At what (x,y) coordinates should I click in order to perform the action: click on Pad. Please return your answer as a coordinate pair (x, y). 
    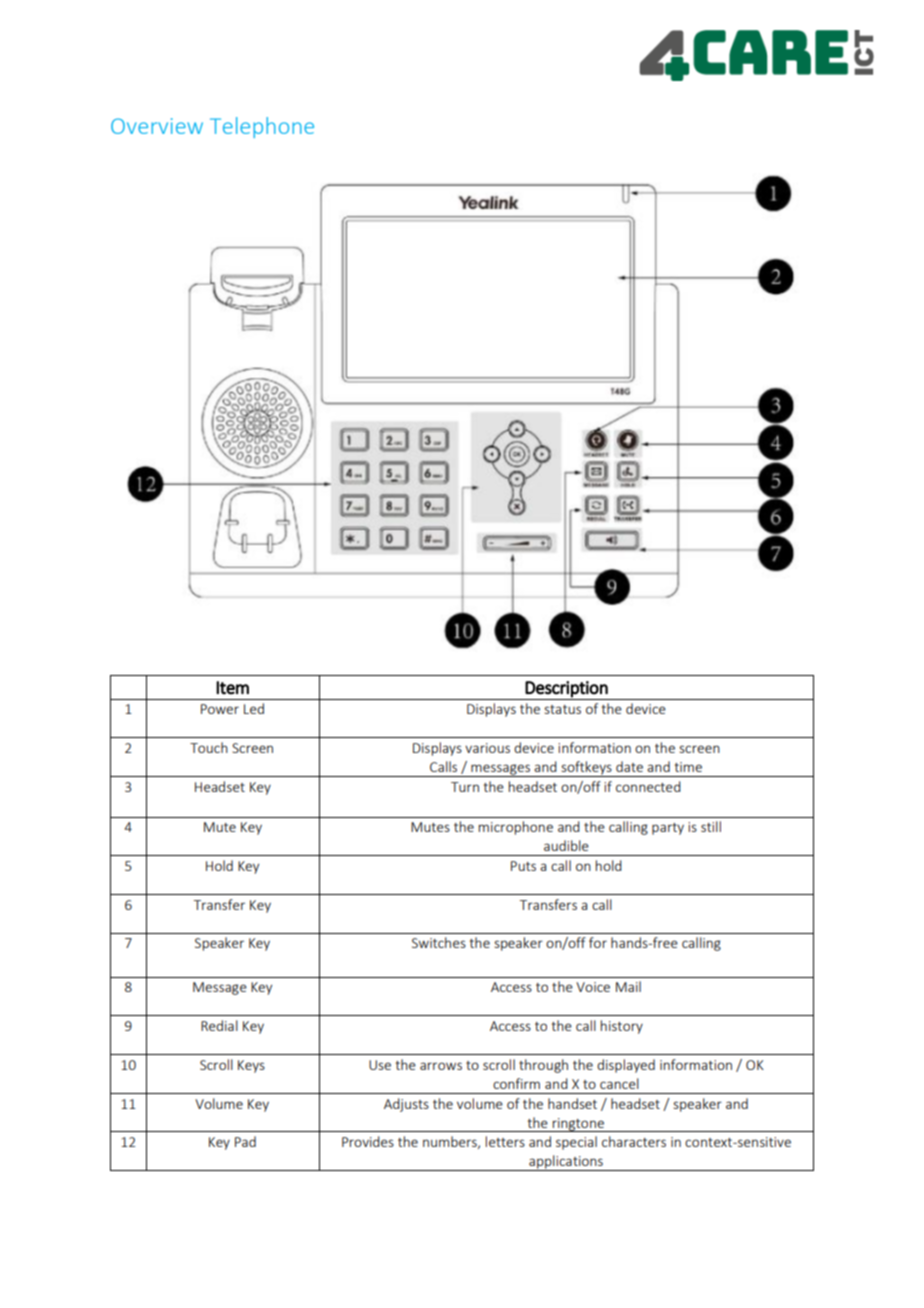
    Looking at the image, I should click on (245, 1141).
